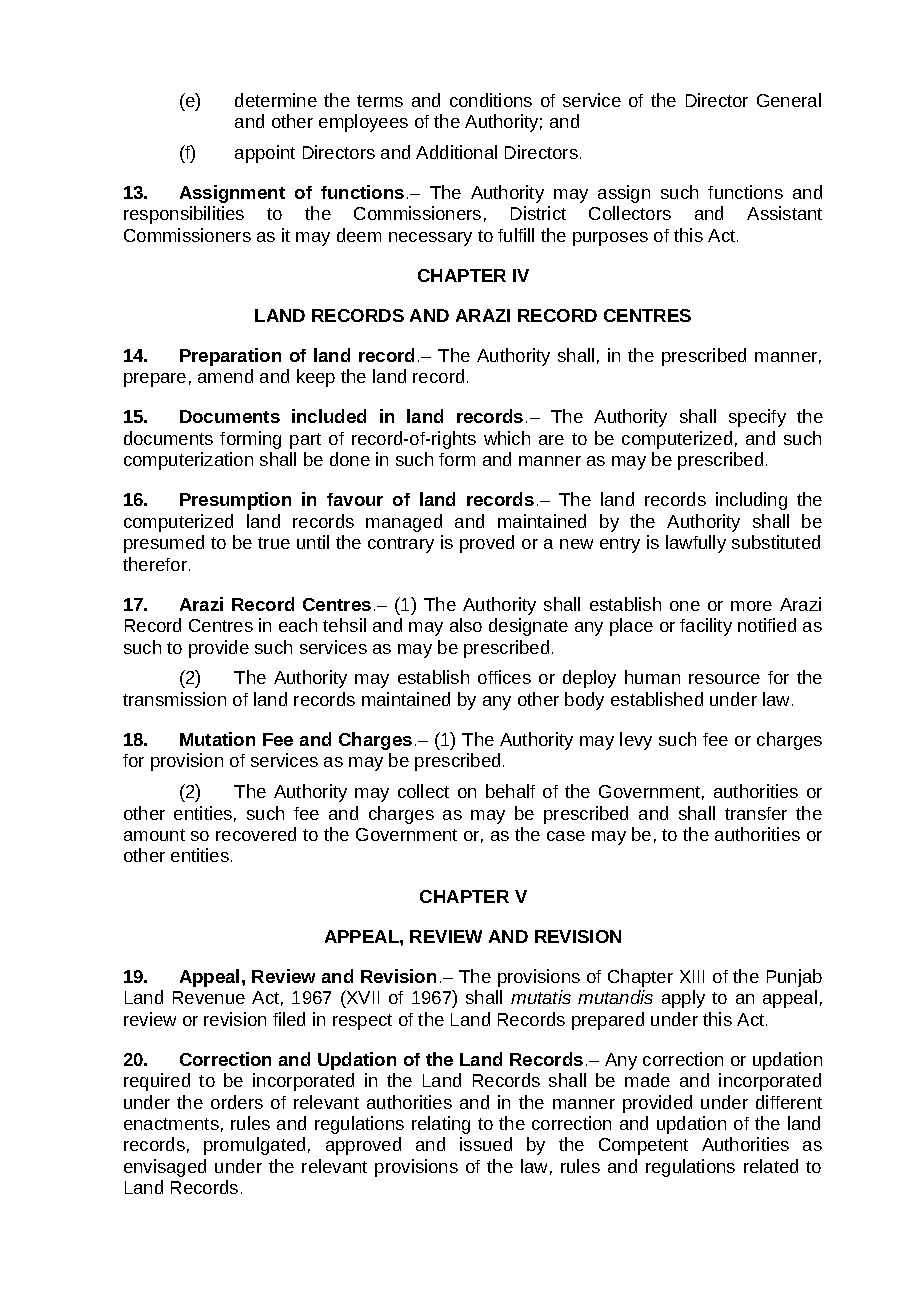  What do you see at coordinates (256, 834) in the image?
I see `recovered` at bounding box center [256, 834].
